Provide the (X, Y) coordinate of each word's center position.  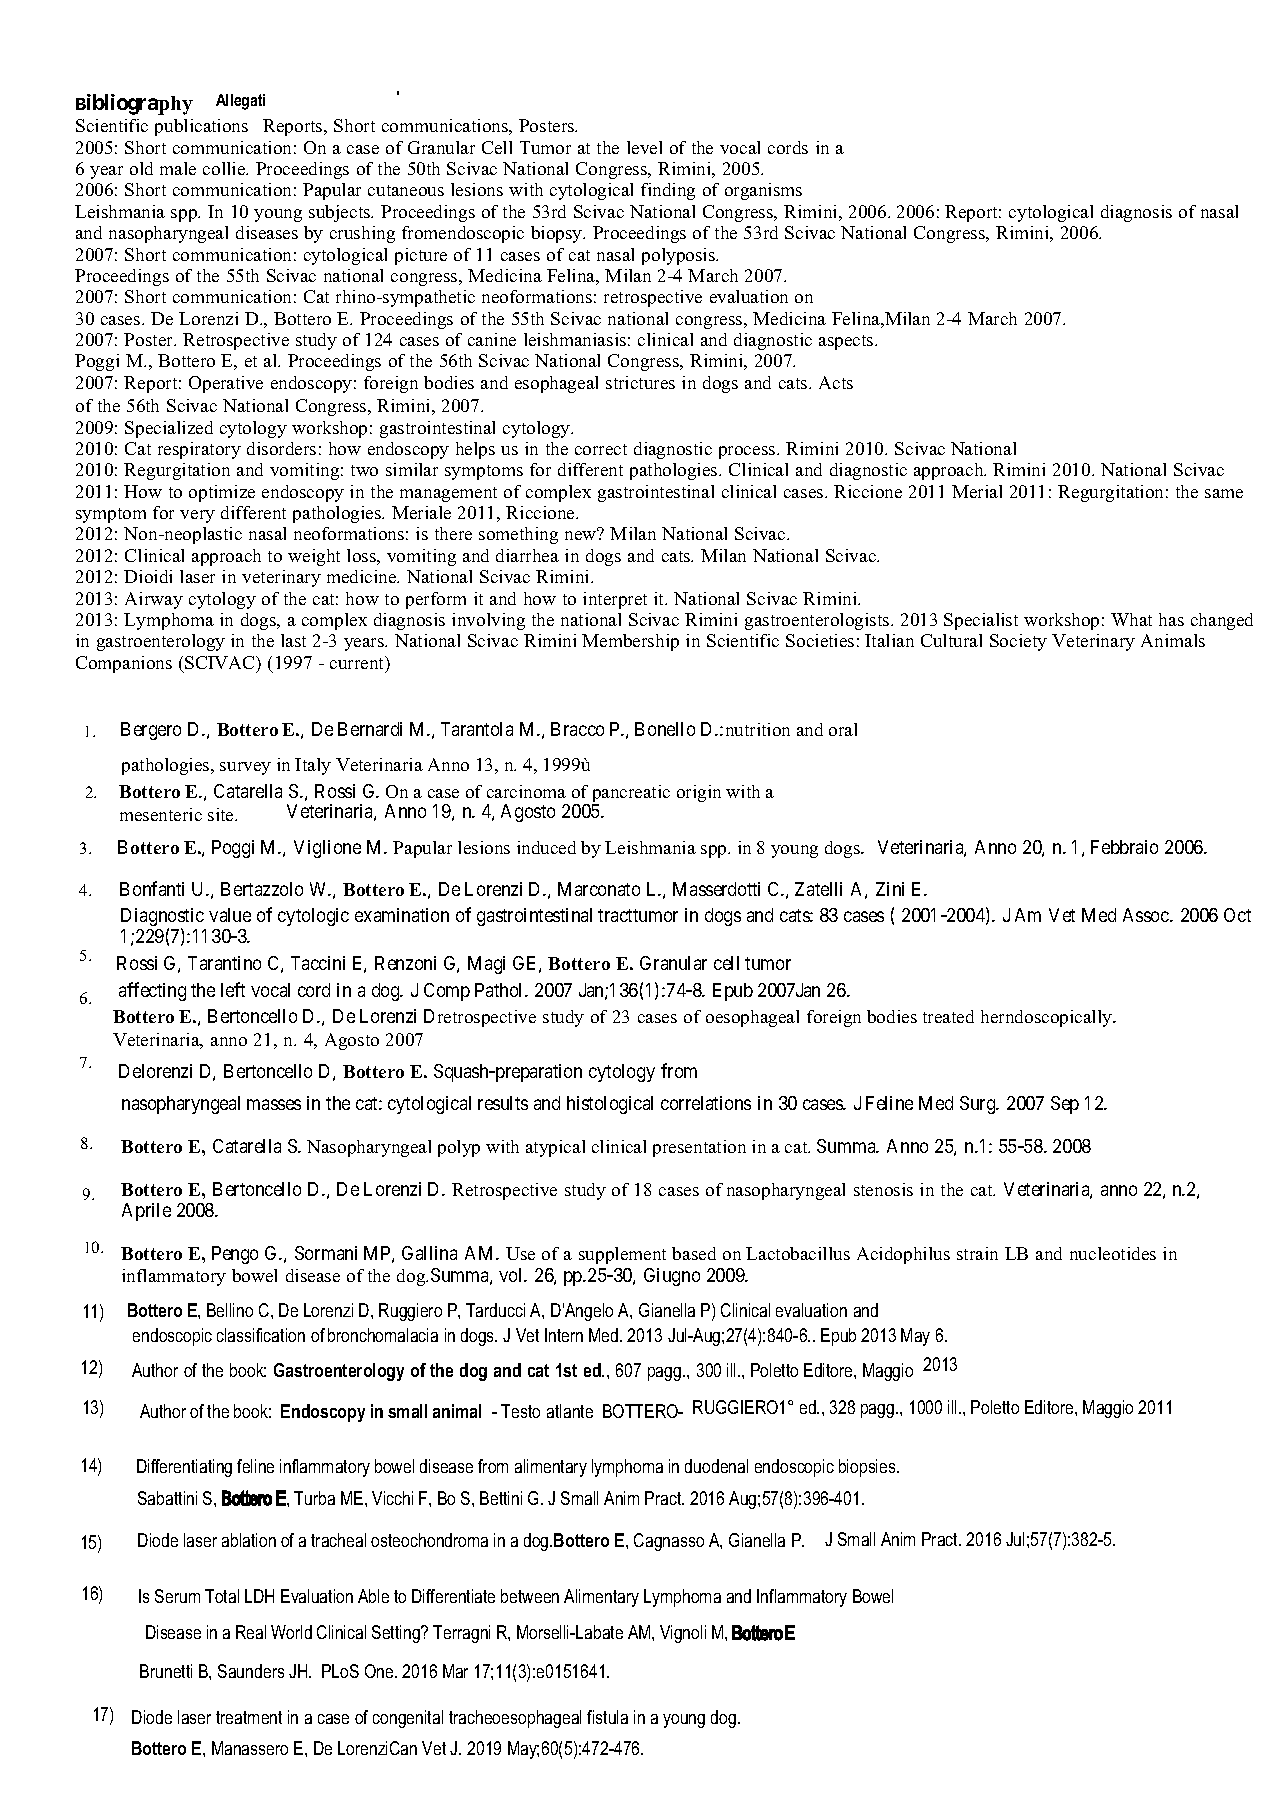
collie (225, 168)
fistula (607, 1717)
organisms (763, 191)
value (230, 915)
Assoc (1147, 915)
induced (546, 847)
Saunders (251, 1671)
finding (668, 191)
